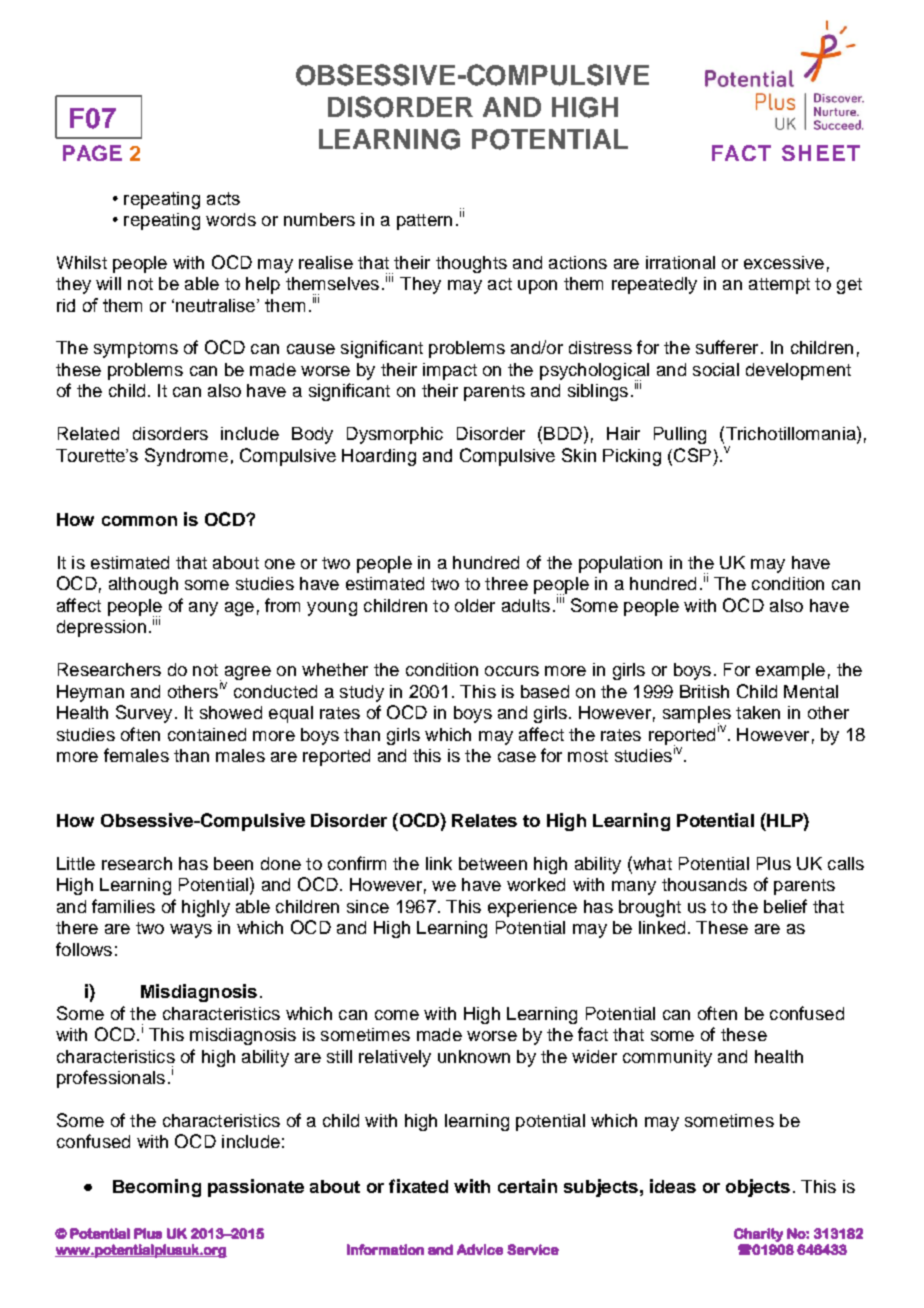 The width and height of the image is (924, 1308). Describe the element at coordinates (484, 820) in the image. I see `Relates` at that location.
